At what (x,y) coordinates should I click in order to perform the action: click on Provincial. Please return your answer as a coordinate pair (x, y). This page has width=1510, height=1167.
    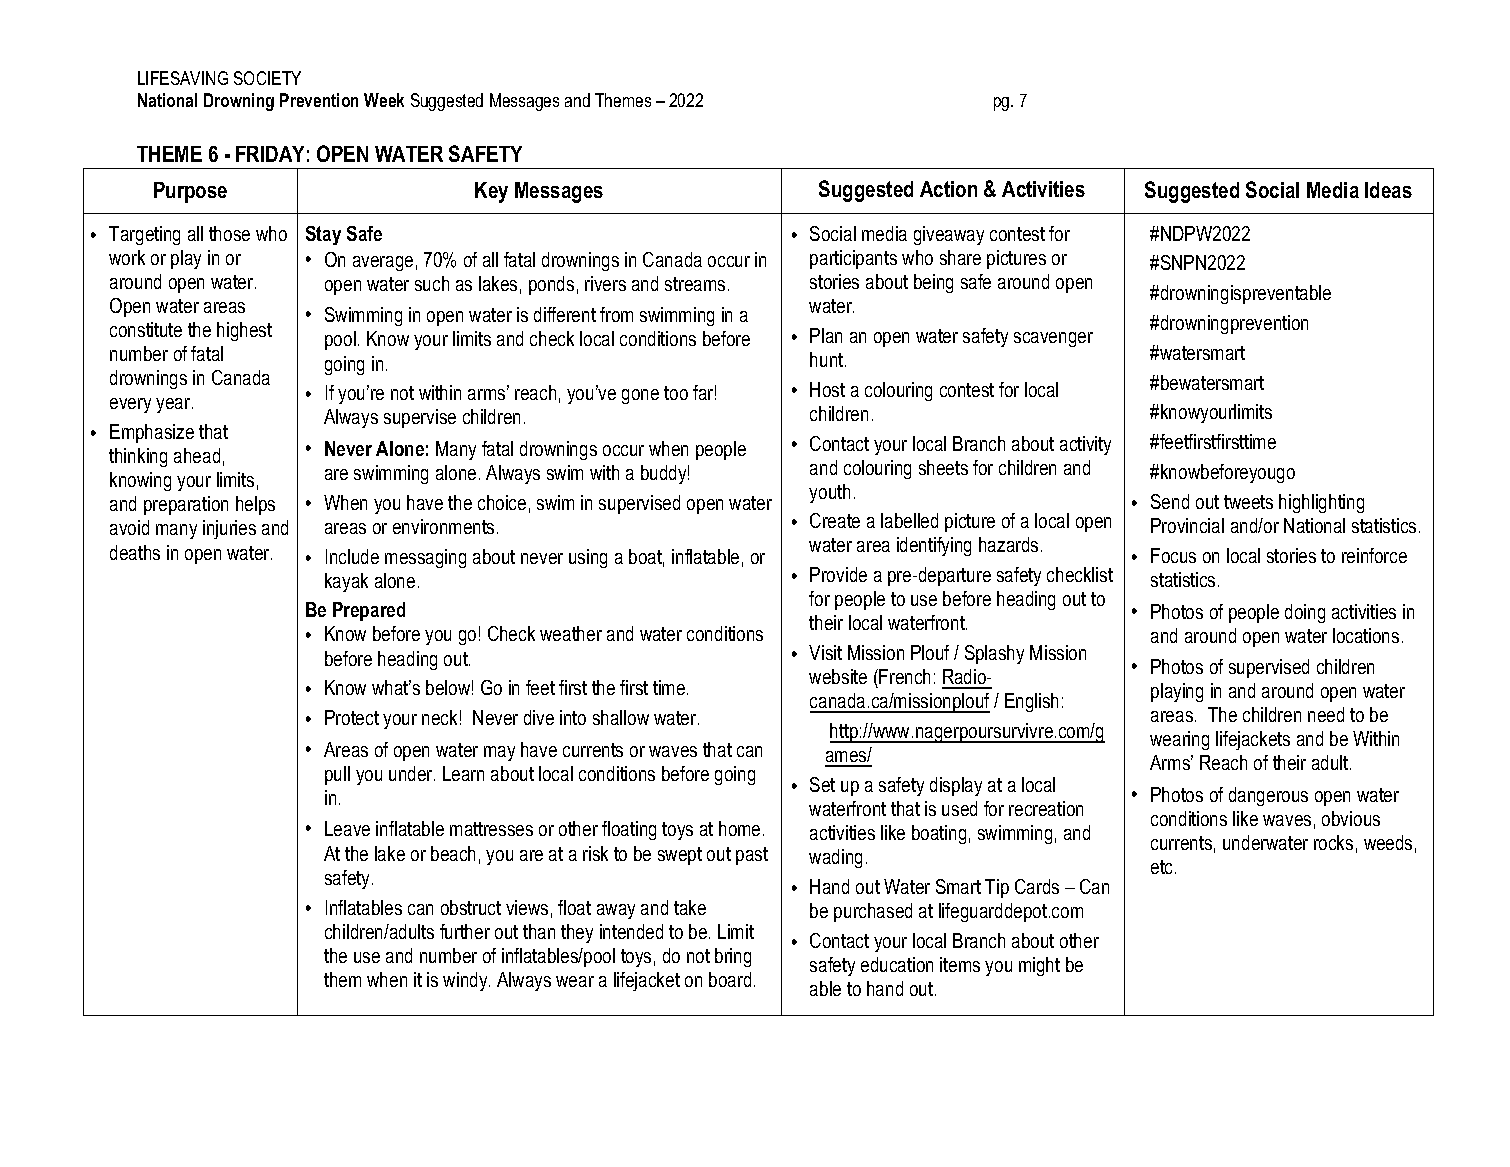
    Looking at the image, I should click on (1187, 525).
